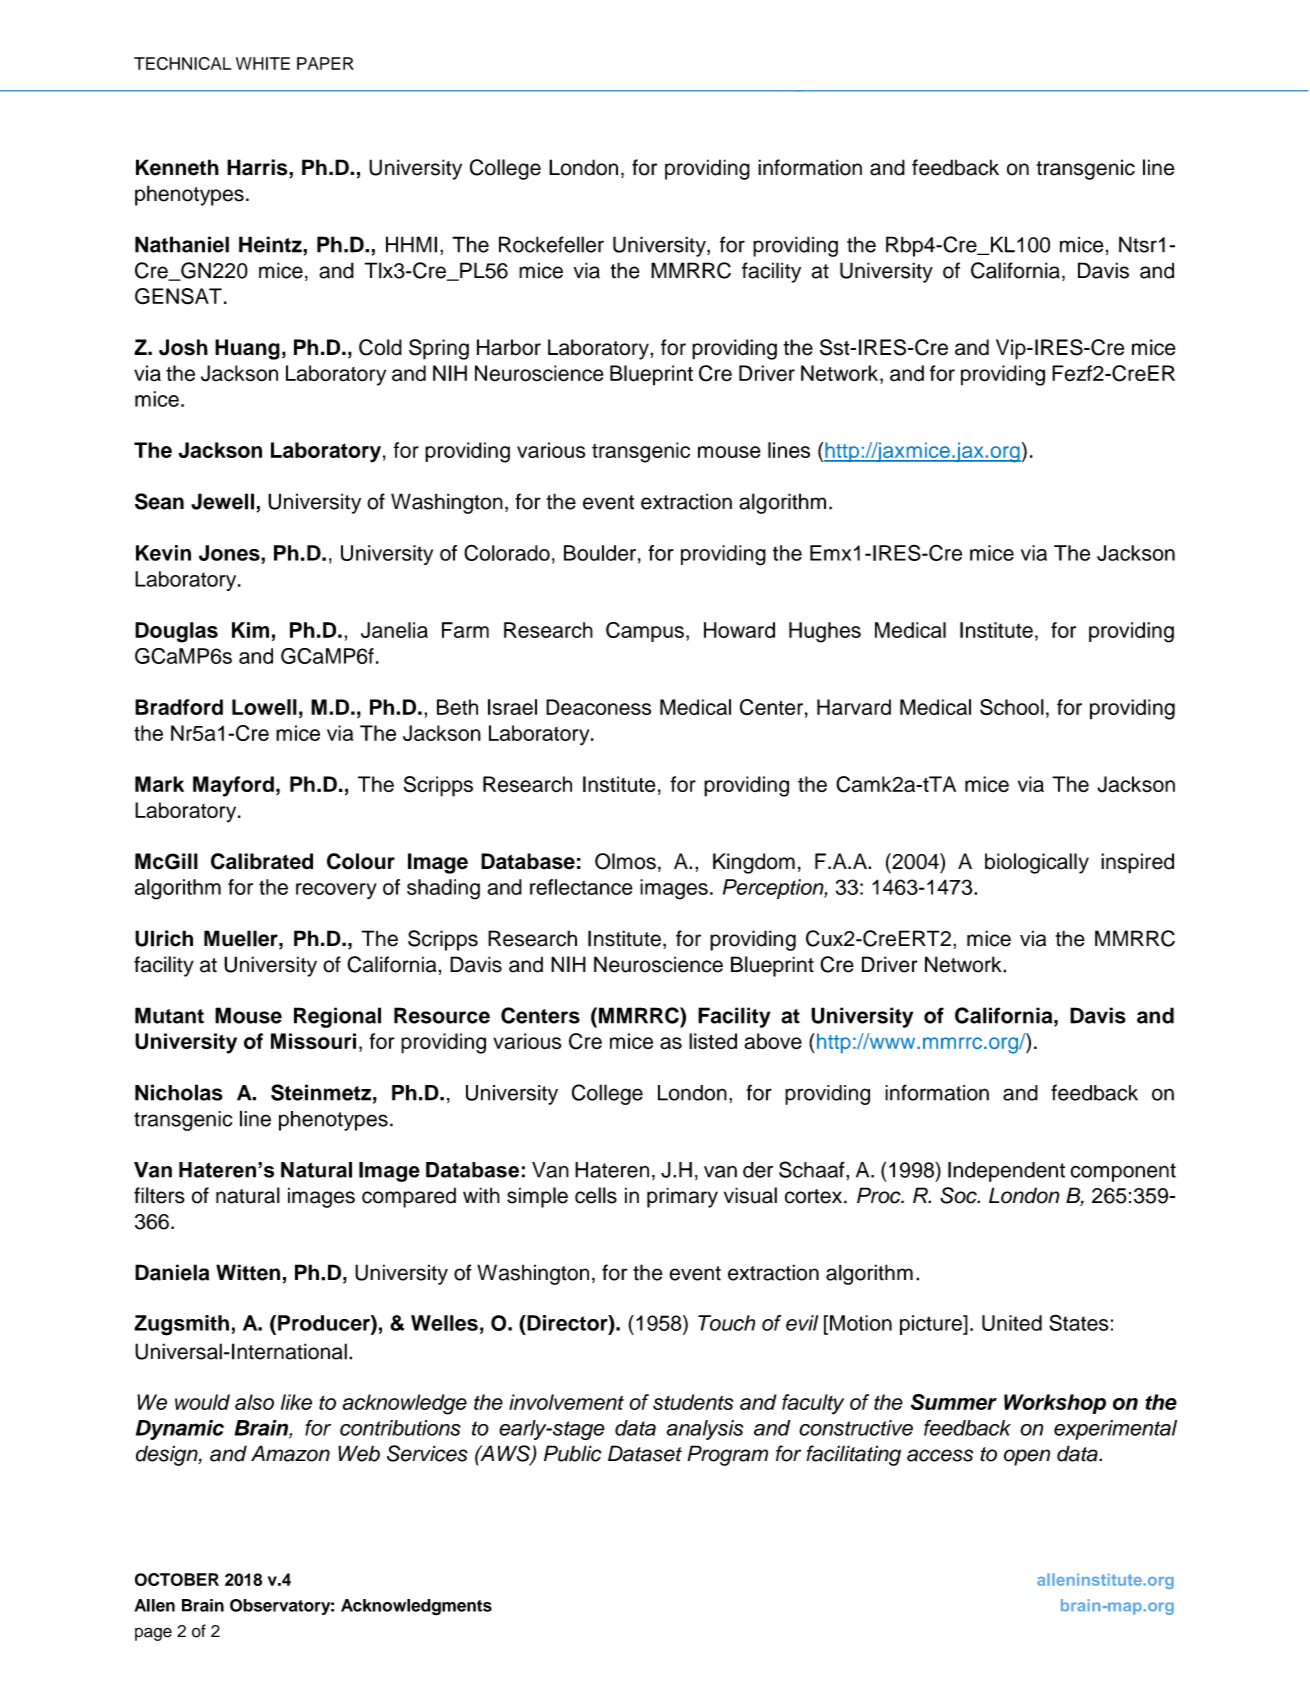 This screenshot has width=1310, height=1696. I want to click on WHITE, so click(263, 63).
